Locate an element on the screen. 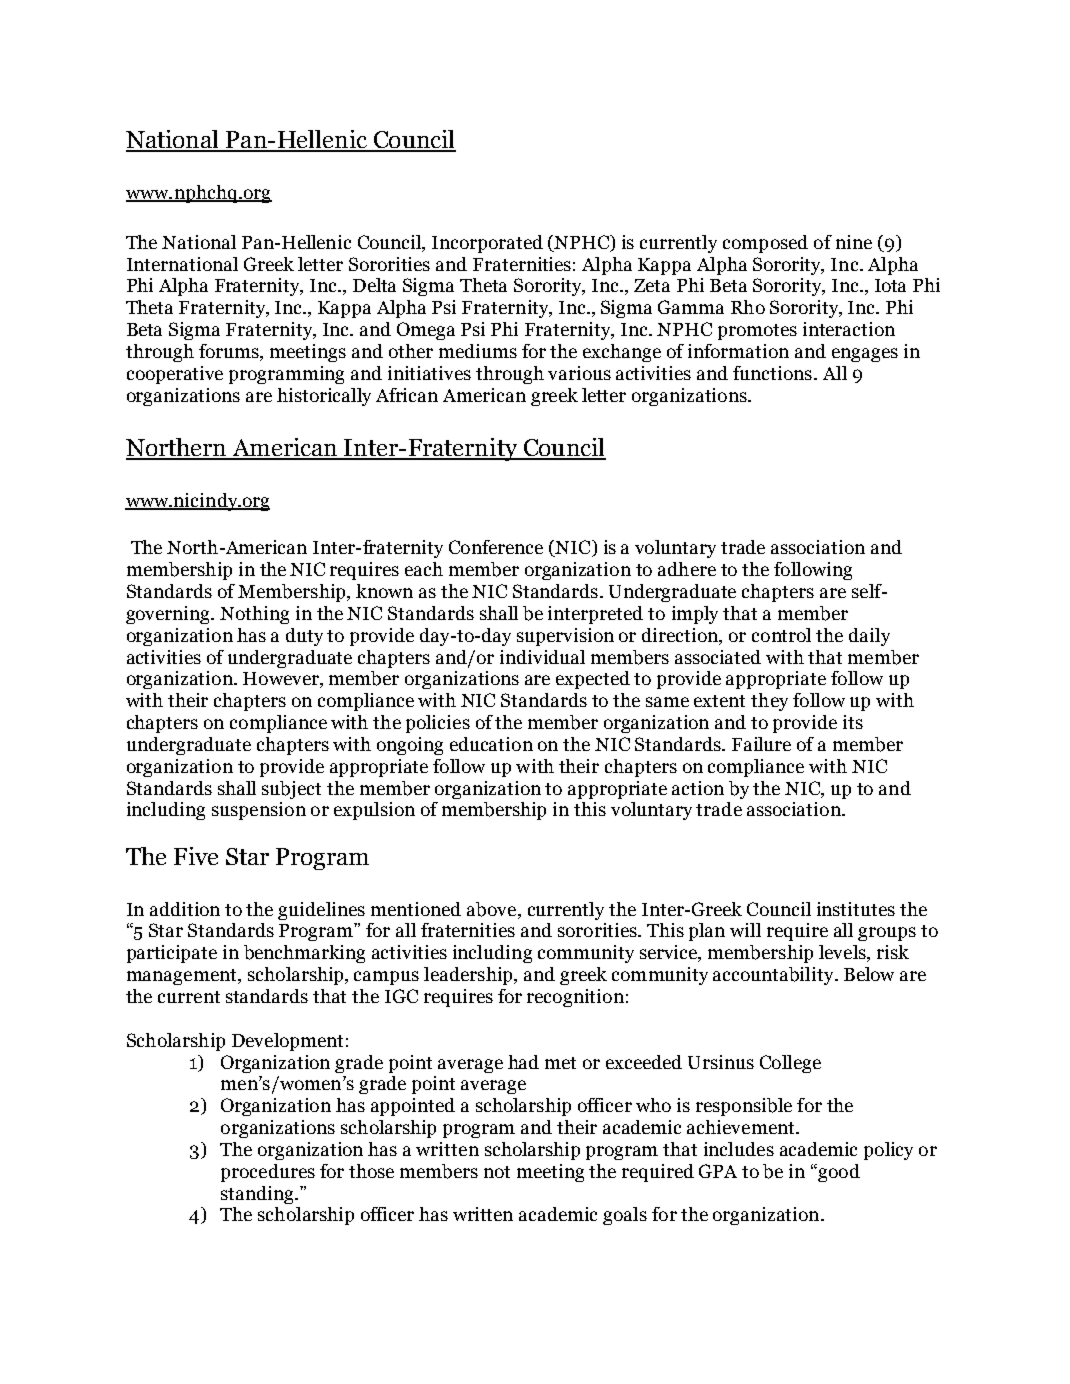  goals is located at coordinates (625, 1216).
